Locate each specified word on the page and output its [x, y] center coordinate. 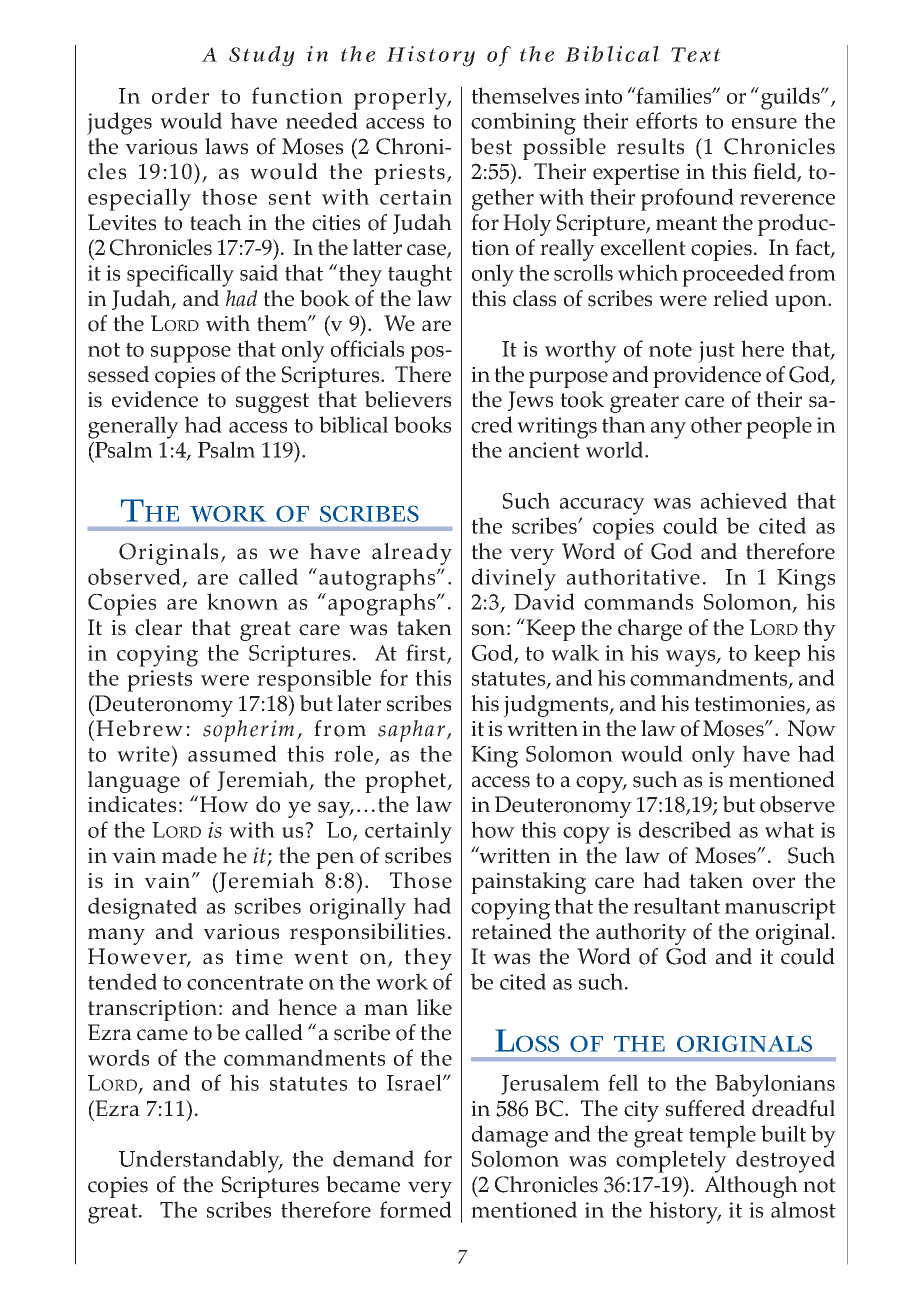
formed [416, 1209]
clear [158, 627]
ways [692, 658]
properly [402, 98]
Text [696, 55]
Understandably [200, 1161]
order [180, 95]
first [427, 653]
